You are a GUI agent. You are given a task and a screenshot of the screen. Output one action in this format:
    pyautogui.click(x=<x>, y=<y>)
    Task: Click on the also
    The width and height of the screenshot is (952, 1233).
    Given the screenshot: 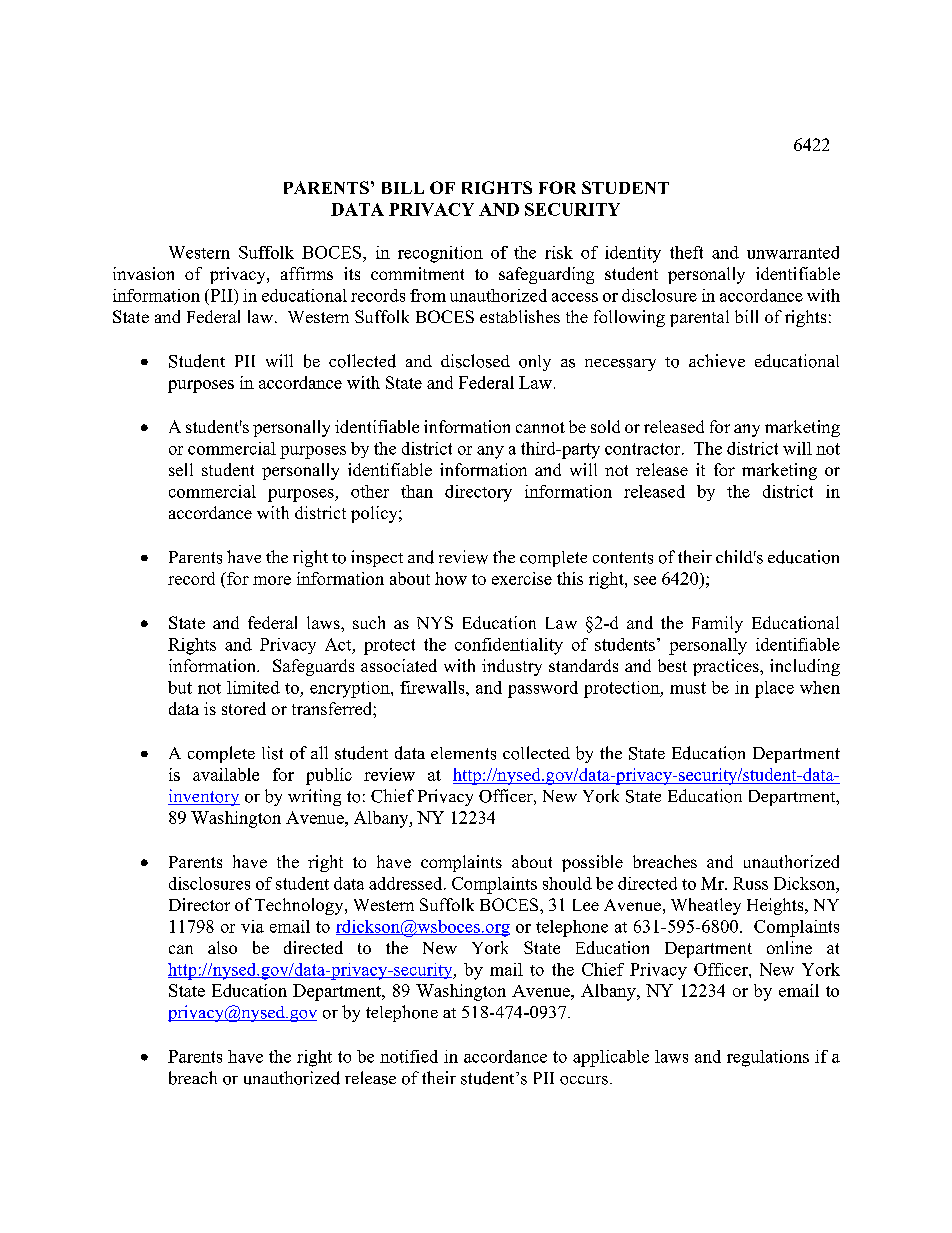 What is the action you would take?
    pyautogui.click(x=222, y=947)
